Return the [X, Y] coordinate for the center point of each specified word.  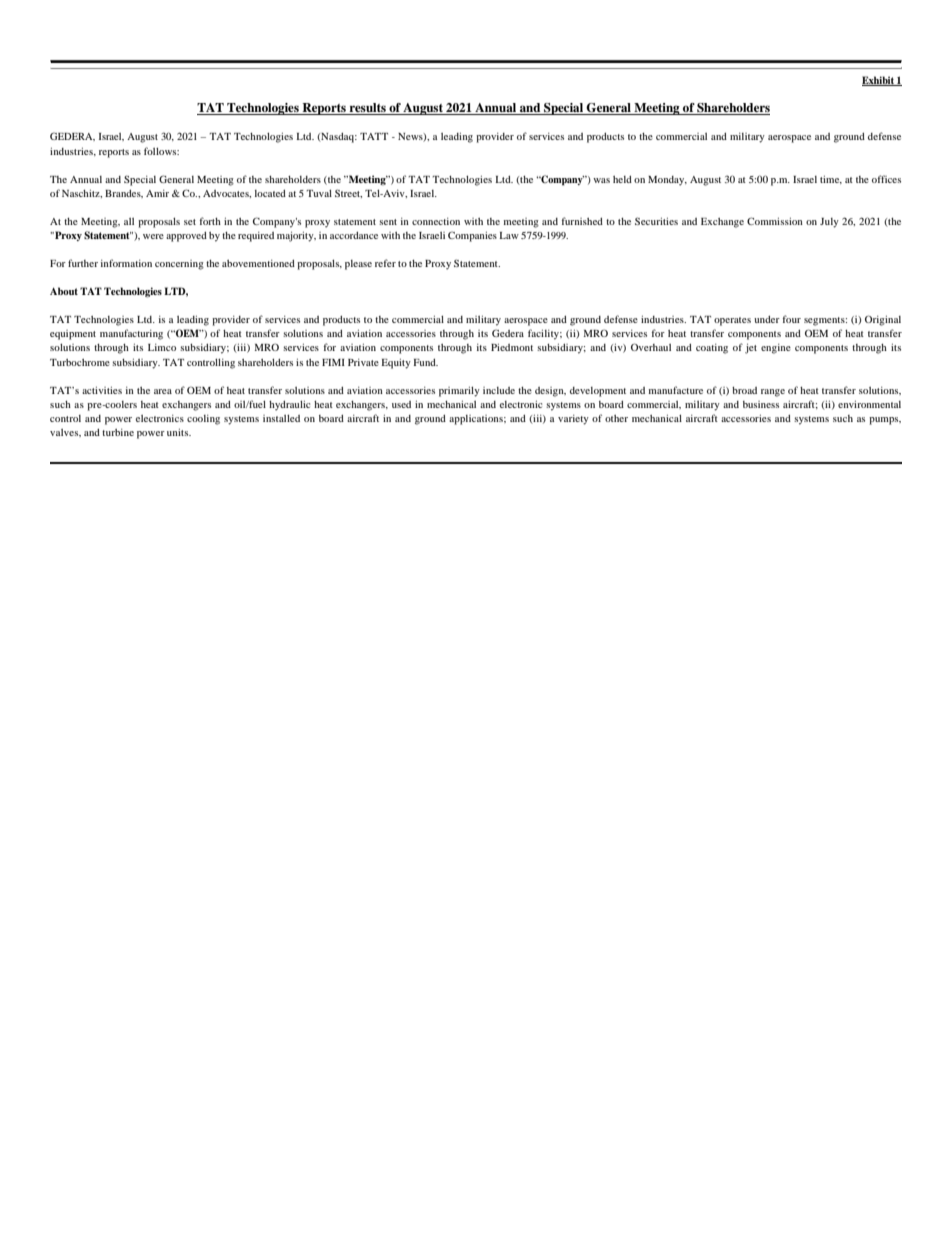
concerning [179, 265]
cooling [203, 420]
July [829, 223]
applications [477, 420]
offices [886, 179]
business [761, 404]
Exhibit [879, 81]
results [367, 109]
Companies [472, 236]
